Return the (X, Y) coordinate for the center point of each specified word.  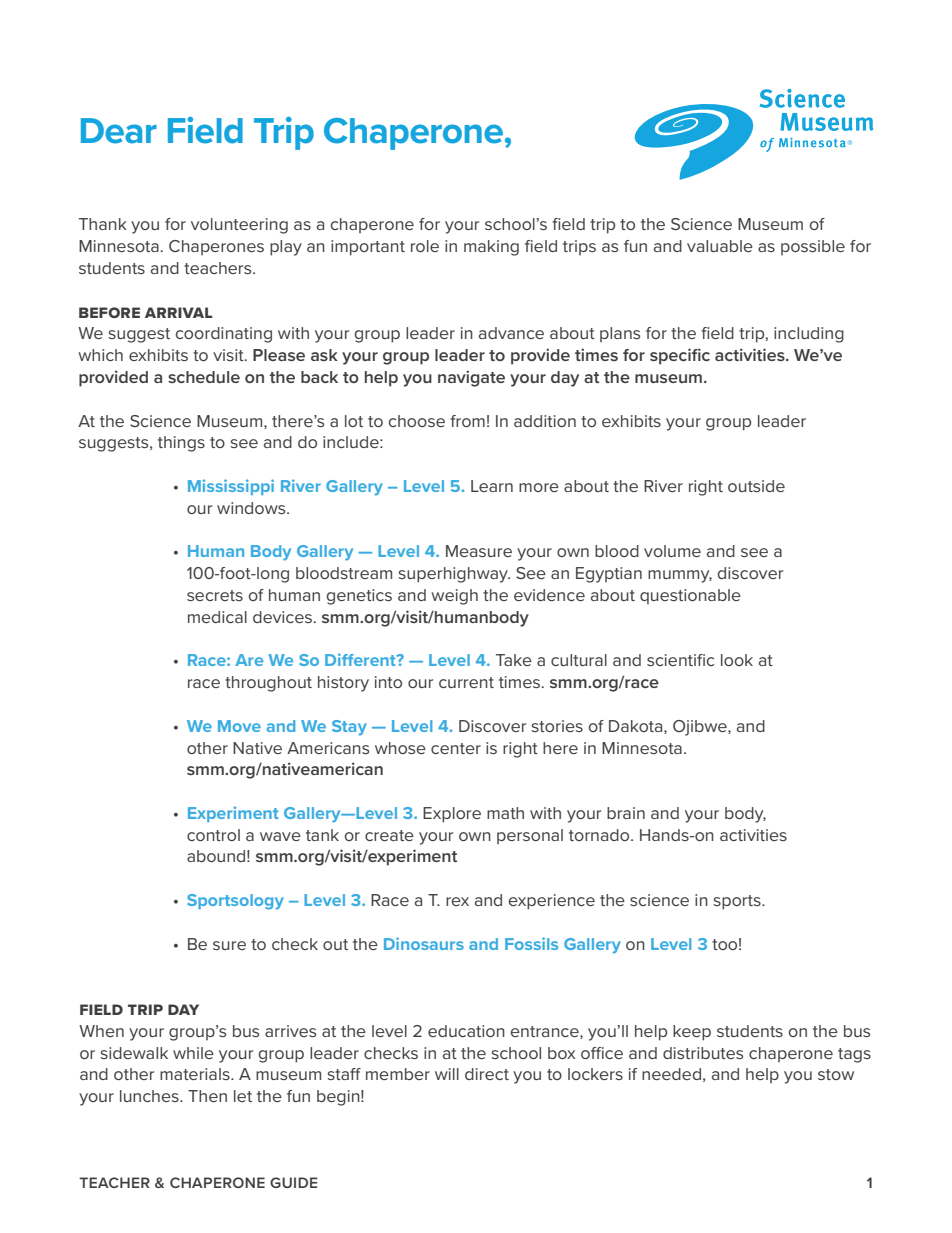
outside (756, 486)
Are (249, 660)
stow (836, 1074)
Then (207, 1096)
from (467, 421)
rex (457, 901)
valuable (720, 246)
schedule (204, 377)
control (213, 835)
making (491, 248)
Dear (119, 131)
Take (514, 660)
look (737, 660)
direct (487, 1074)
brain (626, 813)
